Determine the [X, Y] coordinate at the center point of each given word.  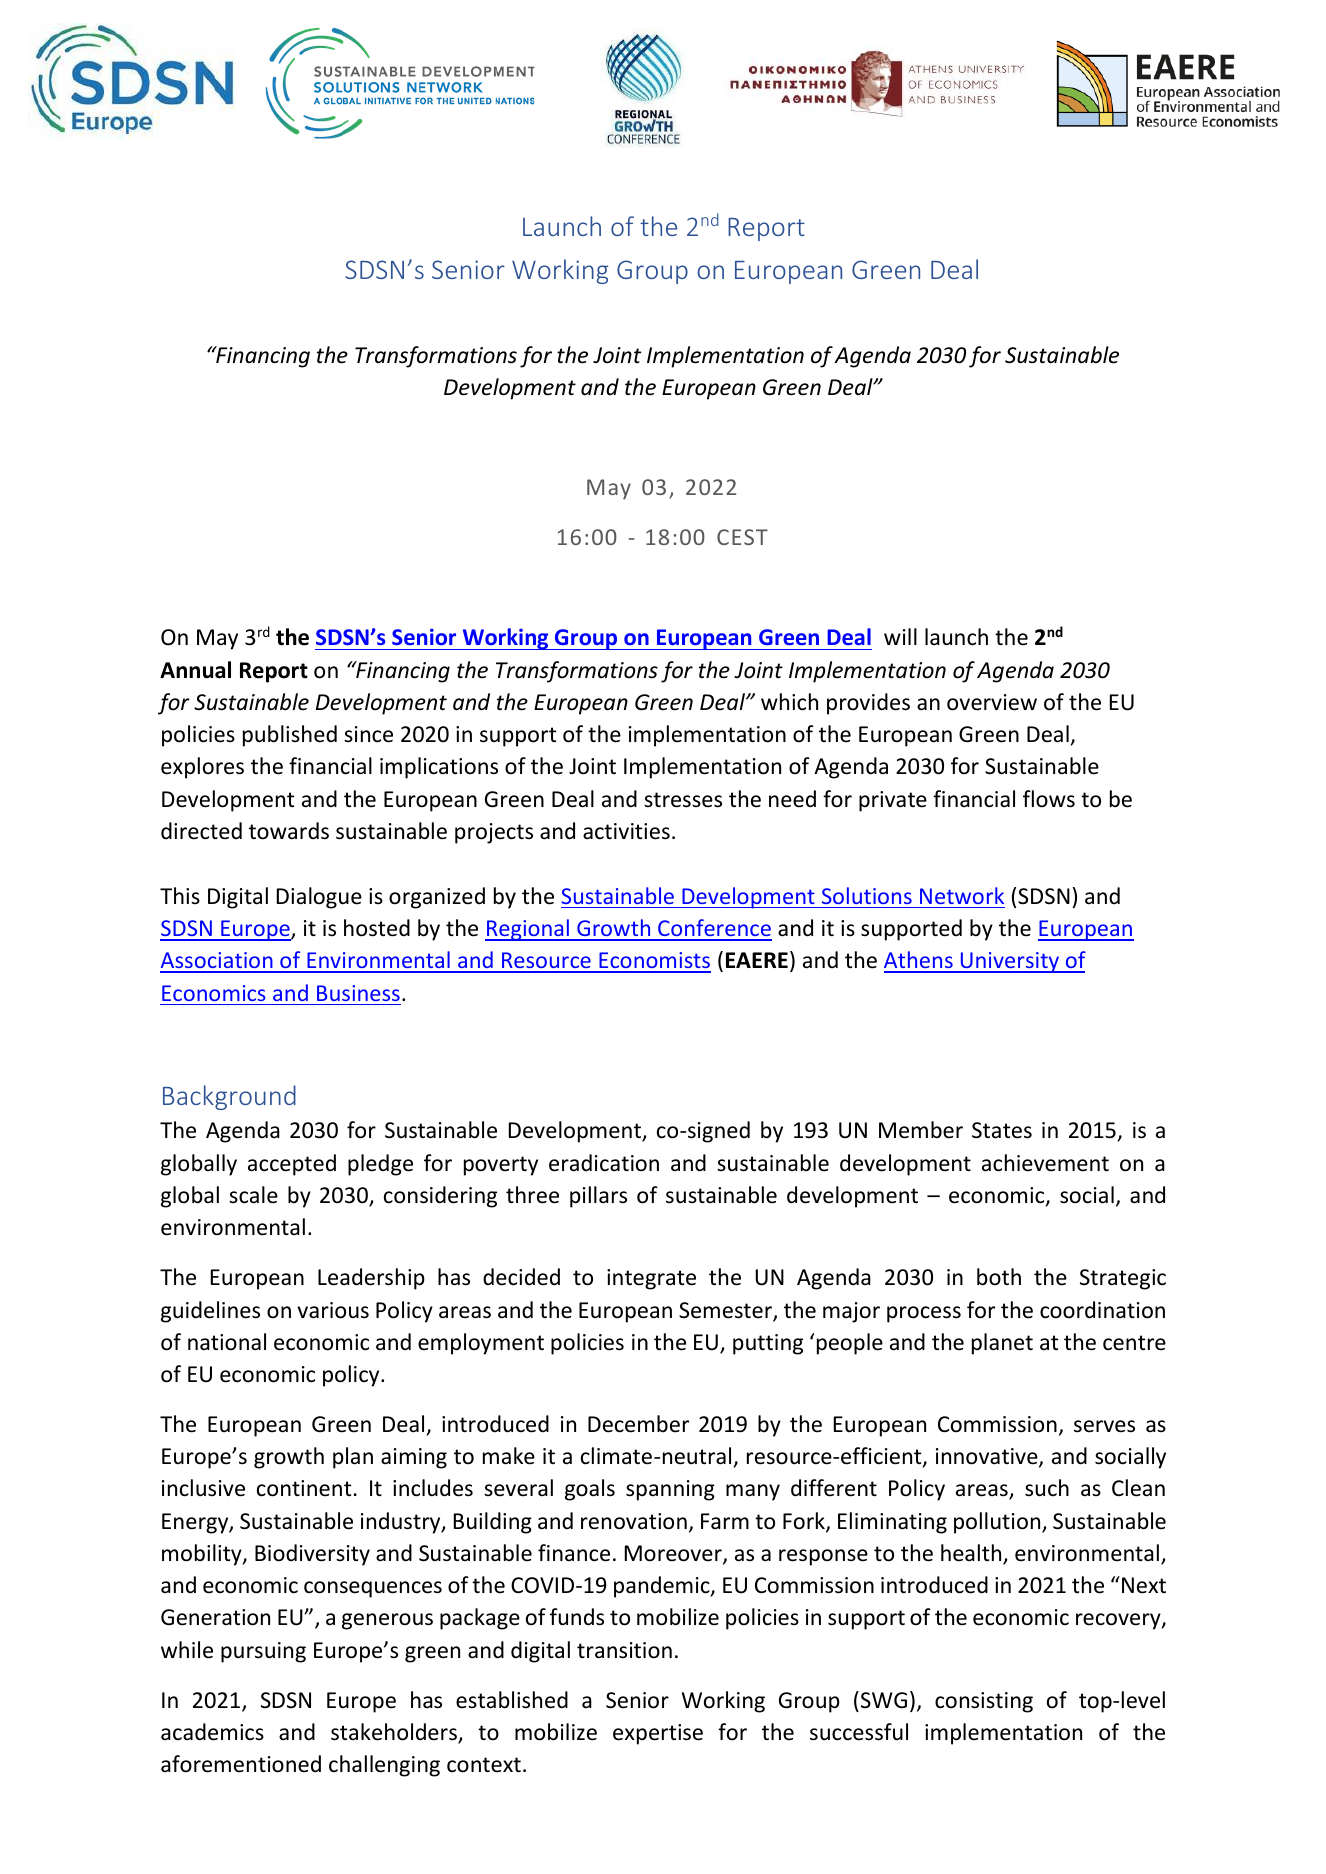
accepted [292, 1165]
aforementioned [241, 1764]
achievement [1045, 1163]
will [900, 636]
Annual [195, 670]
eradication [604, 1163]
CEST [742, 537]
